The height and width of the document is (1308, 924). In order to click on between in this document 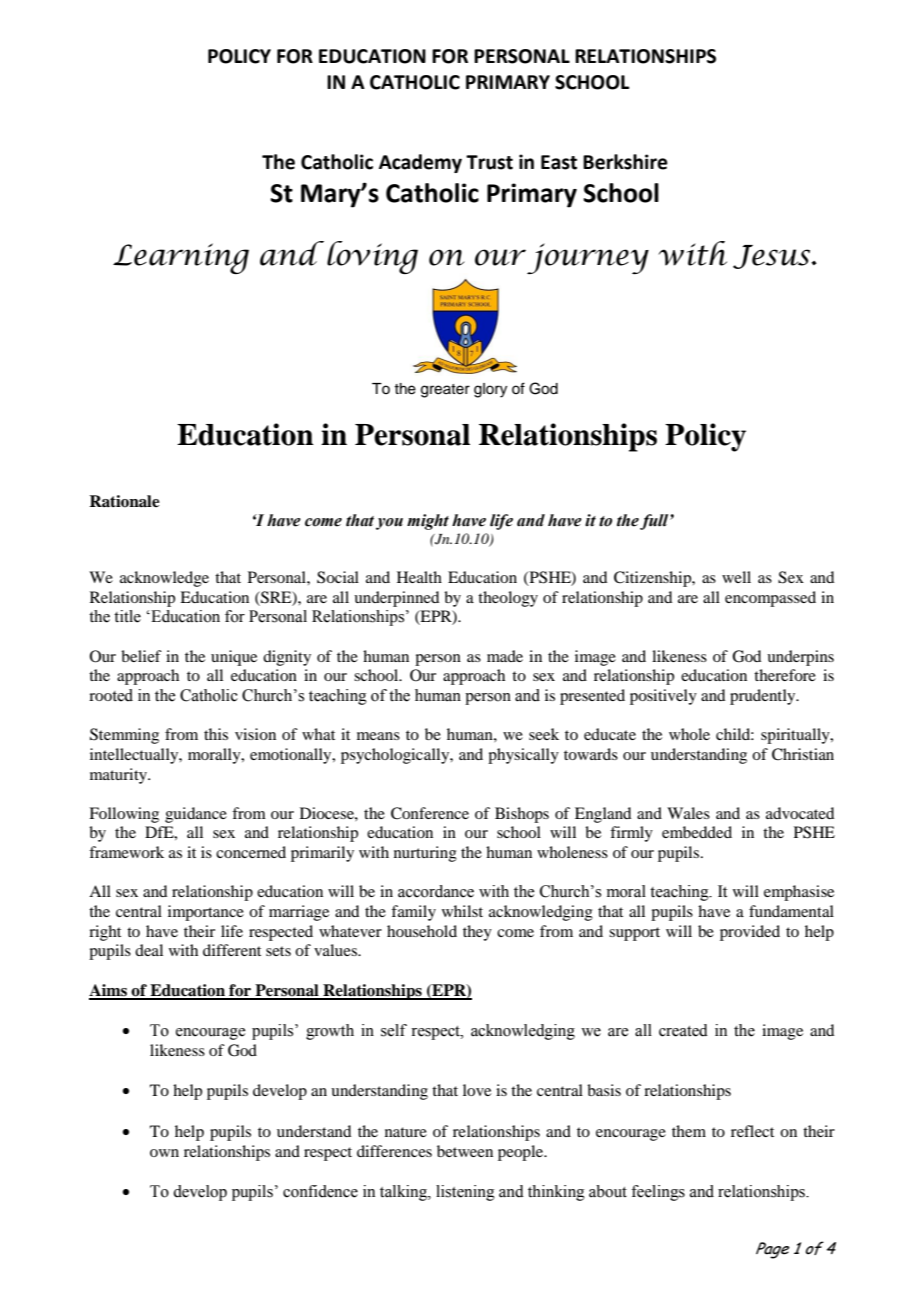, I will do `click(465, 1151)`.
